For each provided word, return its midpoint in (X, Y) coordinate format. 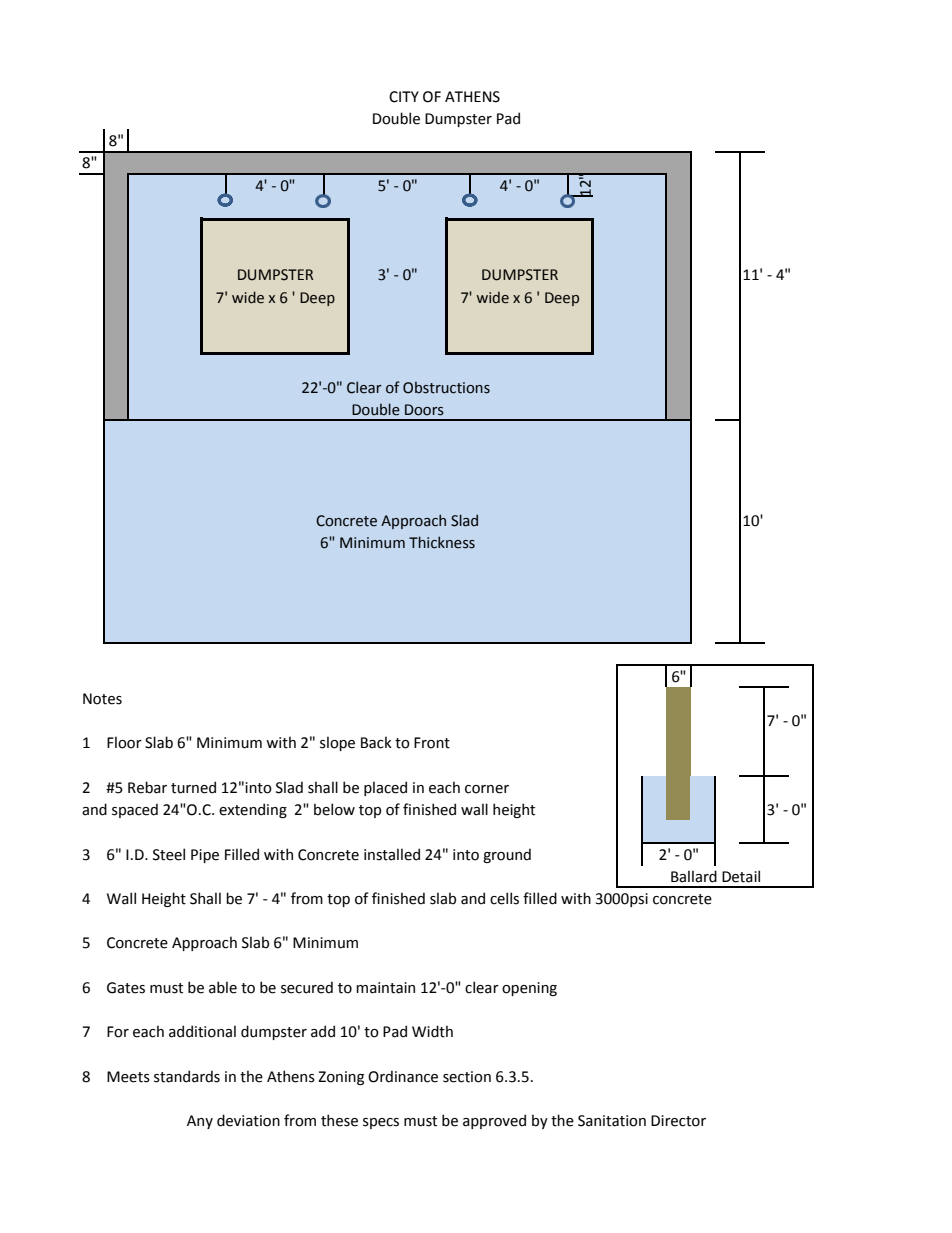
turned (193, 787)
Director (678, 1121)
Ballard (694, 876)
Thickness (442, 542)
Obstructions (446, 388)
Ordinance (403, 1076)
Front (432, 743)
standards (187, 1076)
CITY (404, 97)
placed (385, 788)
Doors (424, 410)
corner (487, 789)
